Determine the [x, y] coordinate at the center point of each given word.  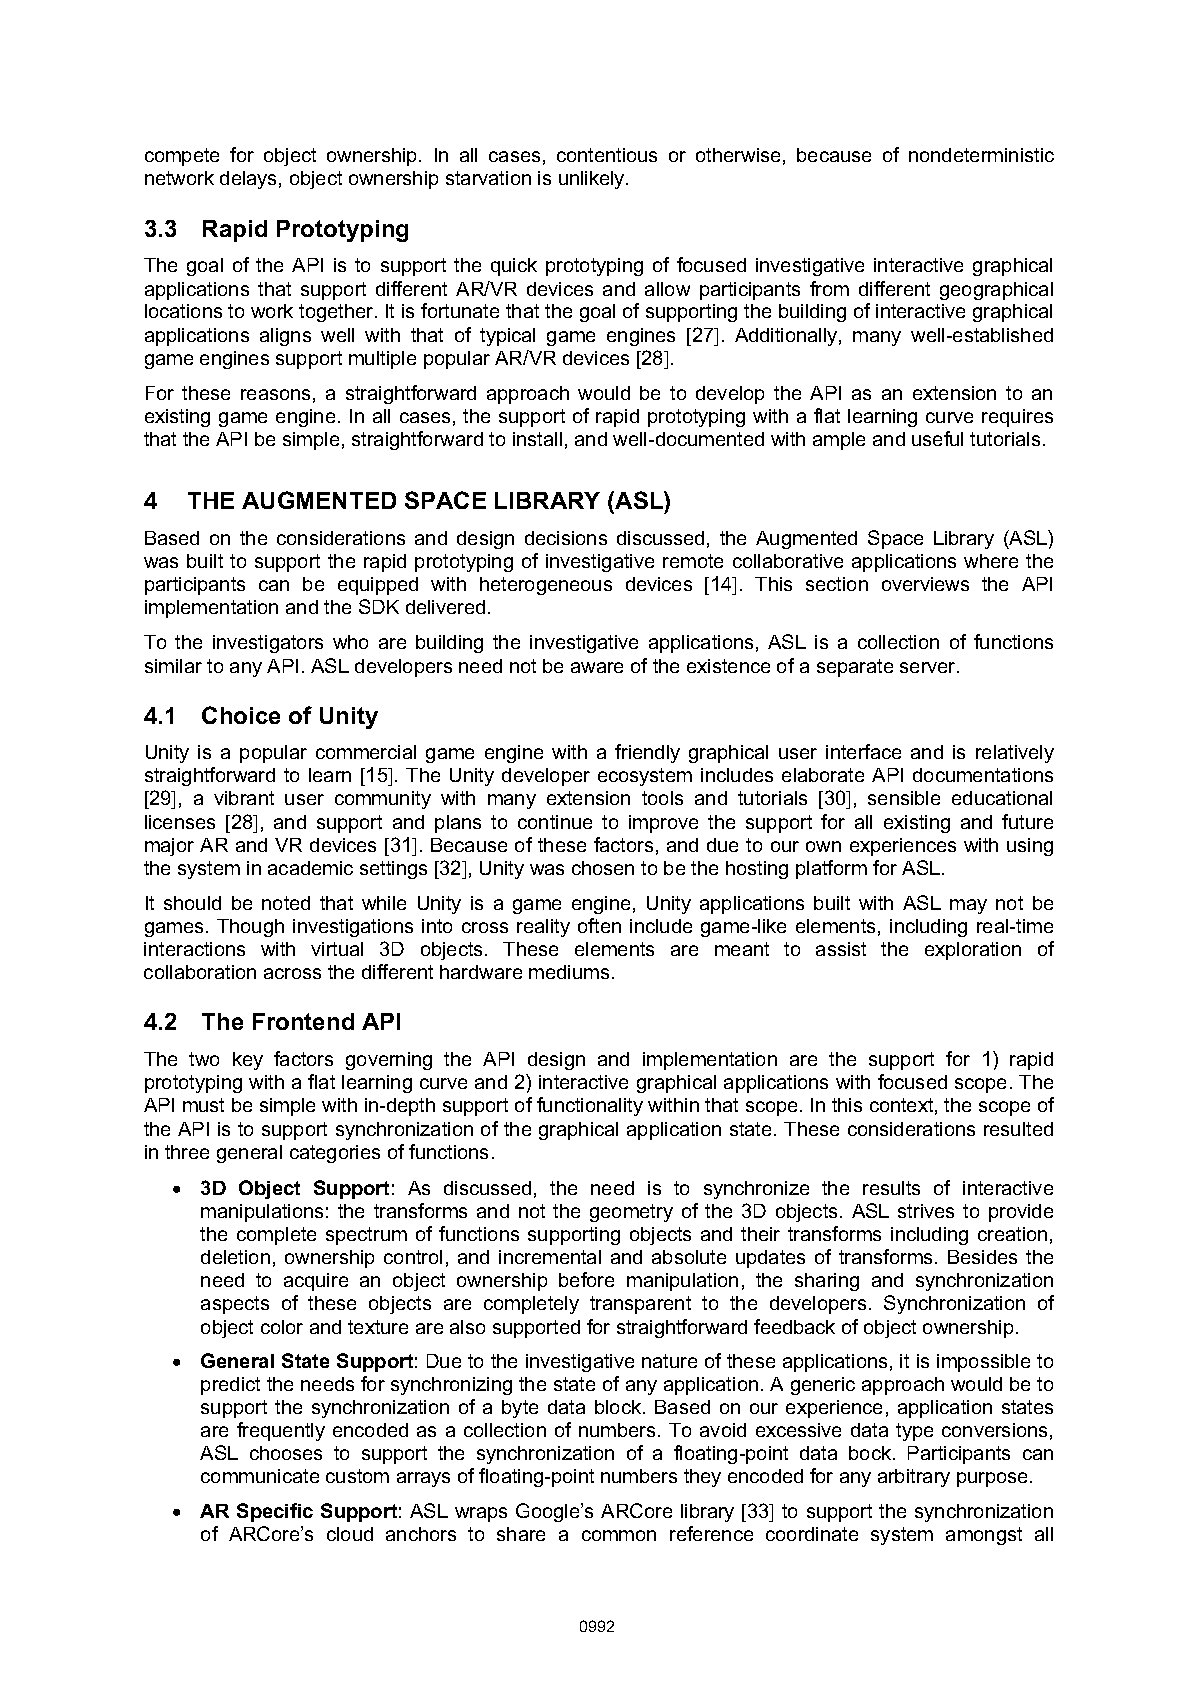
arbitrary [914, 1478]
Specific [275, 1512]
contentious [607, 155]
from [829, 288]
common [619, 1535]
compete [182, 157]
